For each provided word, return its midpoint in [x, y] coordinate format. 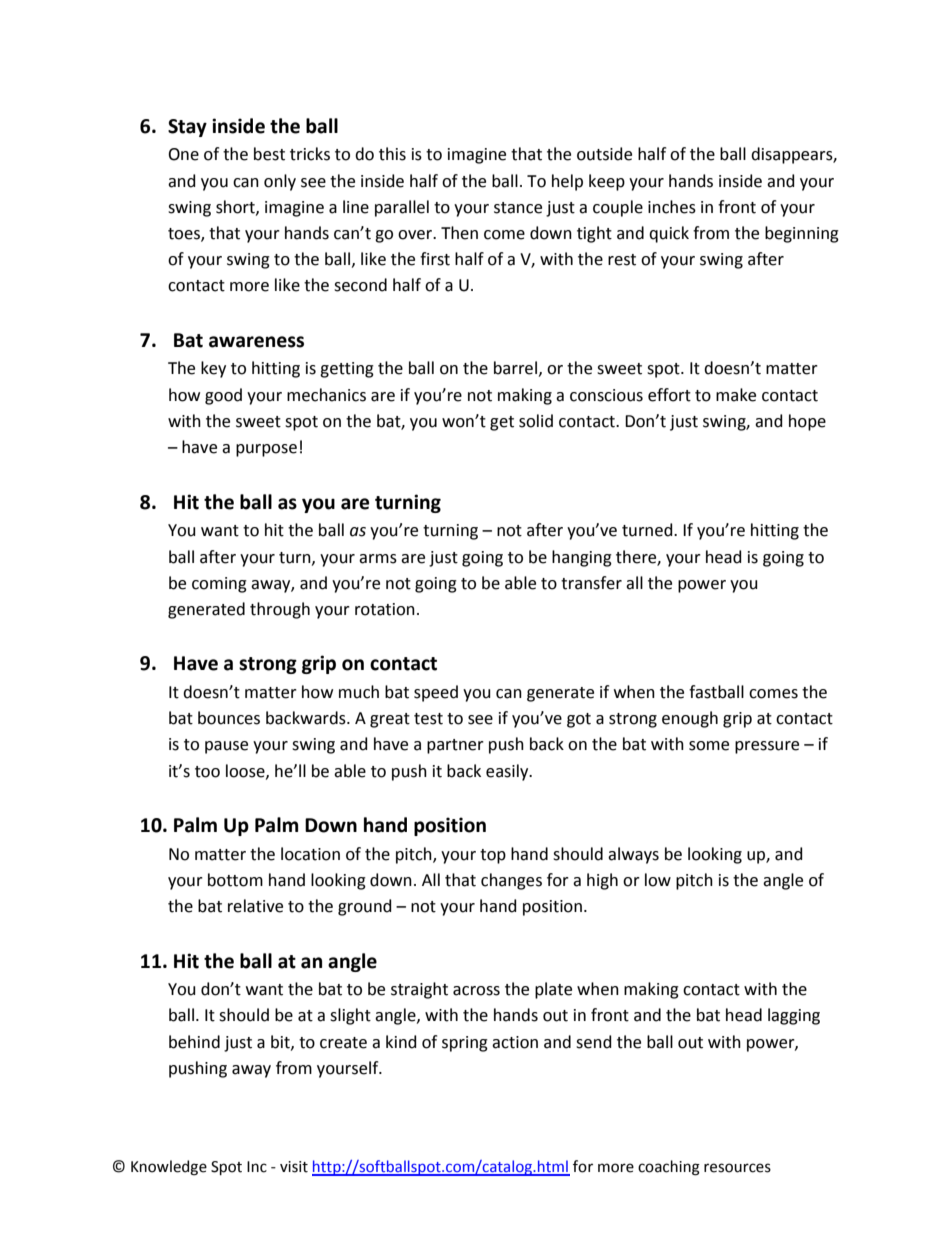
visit [294, 1167]
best [269, 154]
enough [690, 719]
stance [518, 208]
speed [436, 693]
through [280, 610]
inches [672, 207]
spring [465, 1044]
